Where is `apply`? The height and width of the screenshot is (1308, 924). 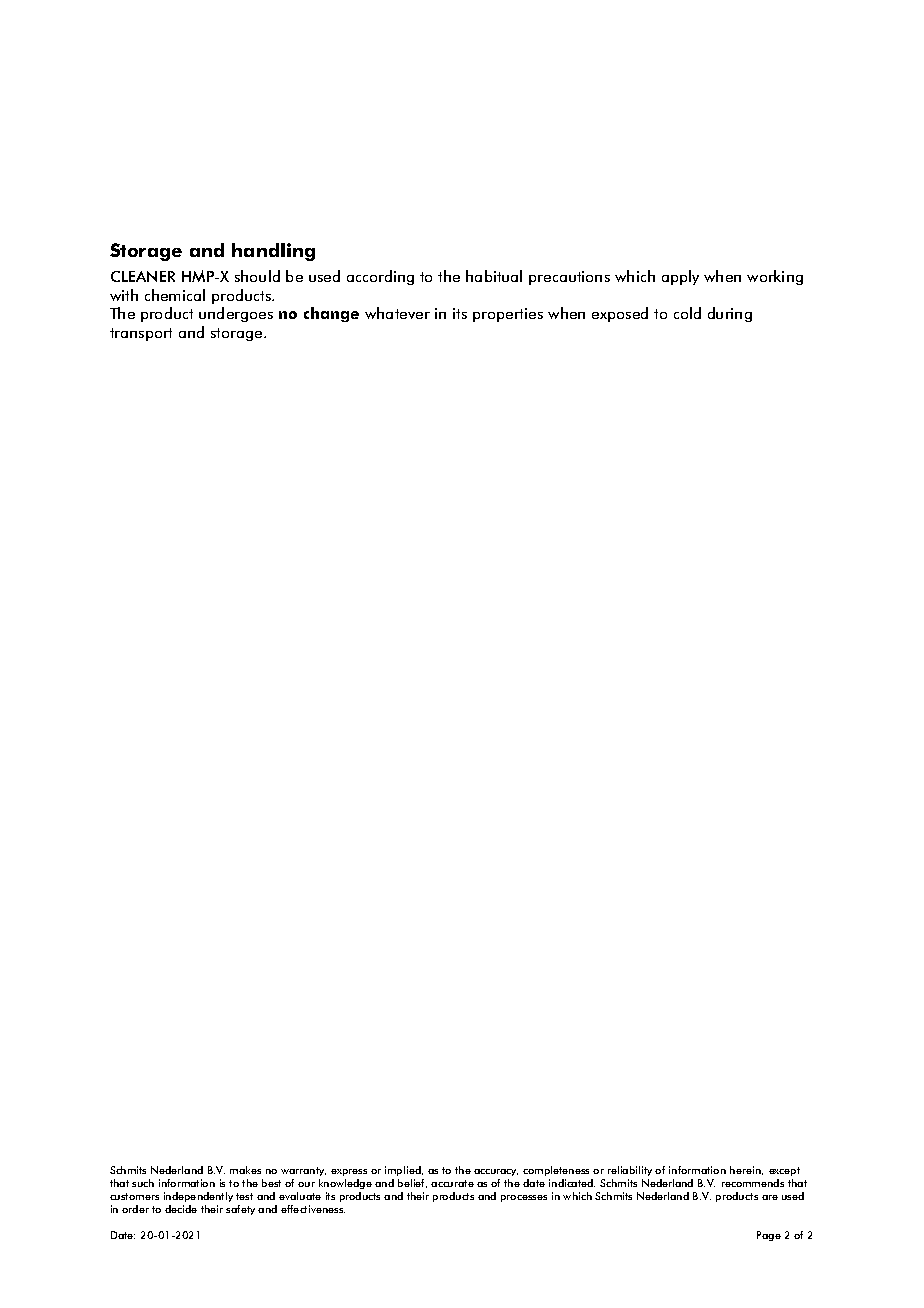 apply is located at coordinates (680, 277).
